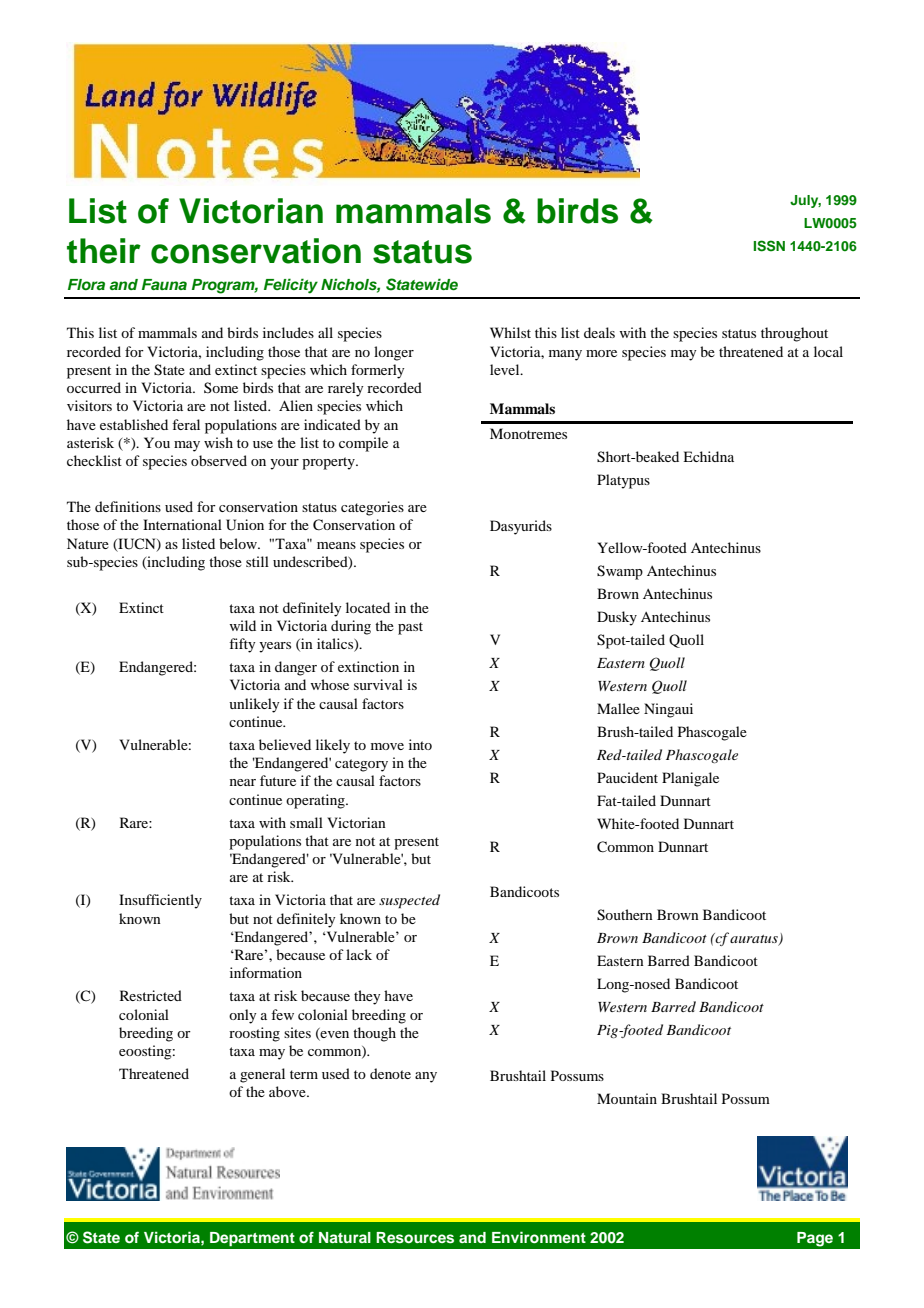 Image resolution: width=924 pixels, height=1308 pixels. I want to click on ISSN, so click(769, 246).
